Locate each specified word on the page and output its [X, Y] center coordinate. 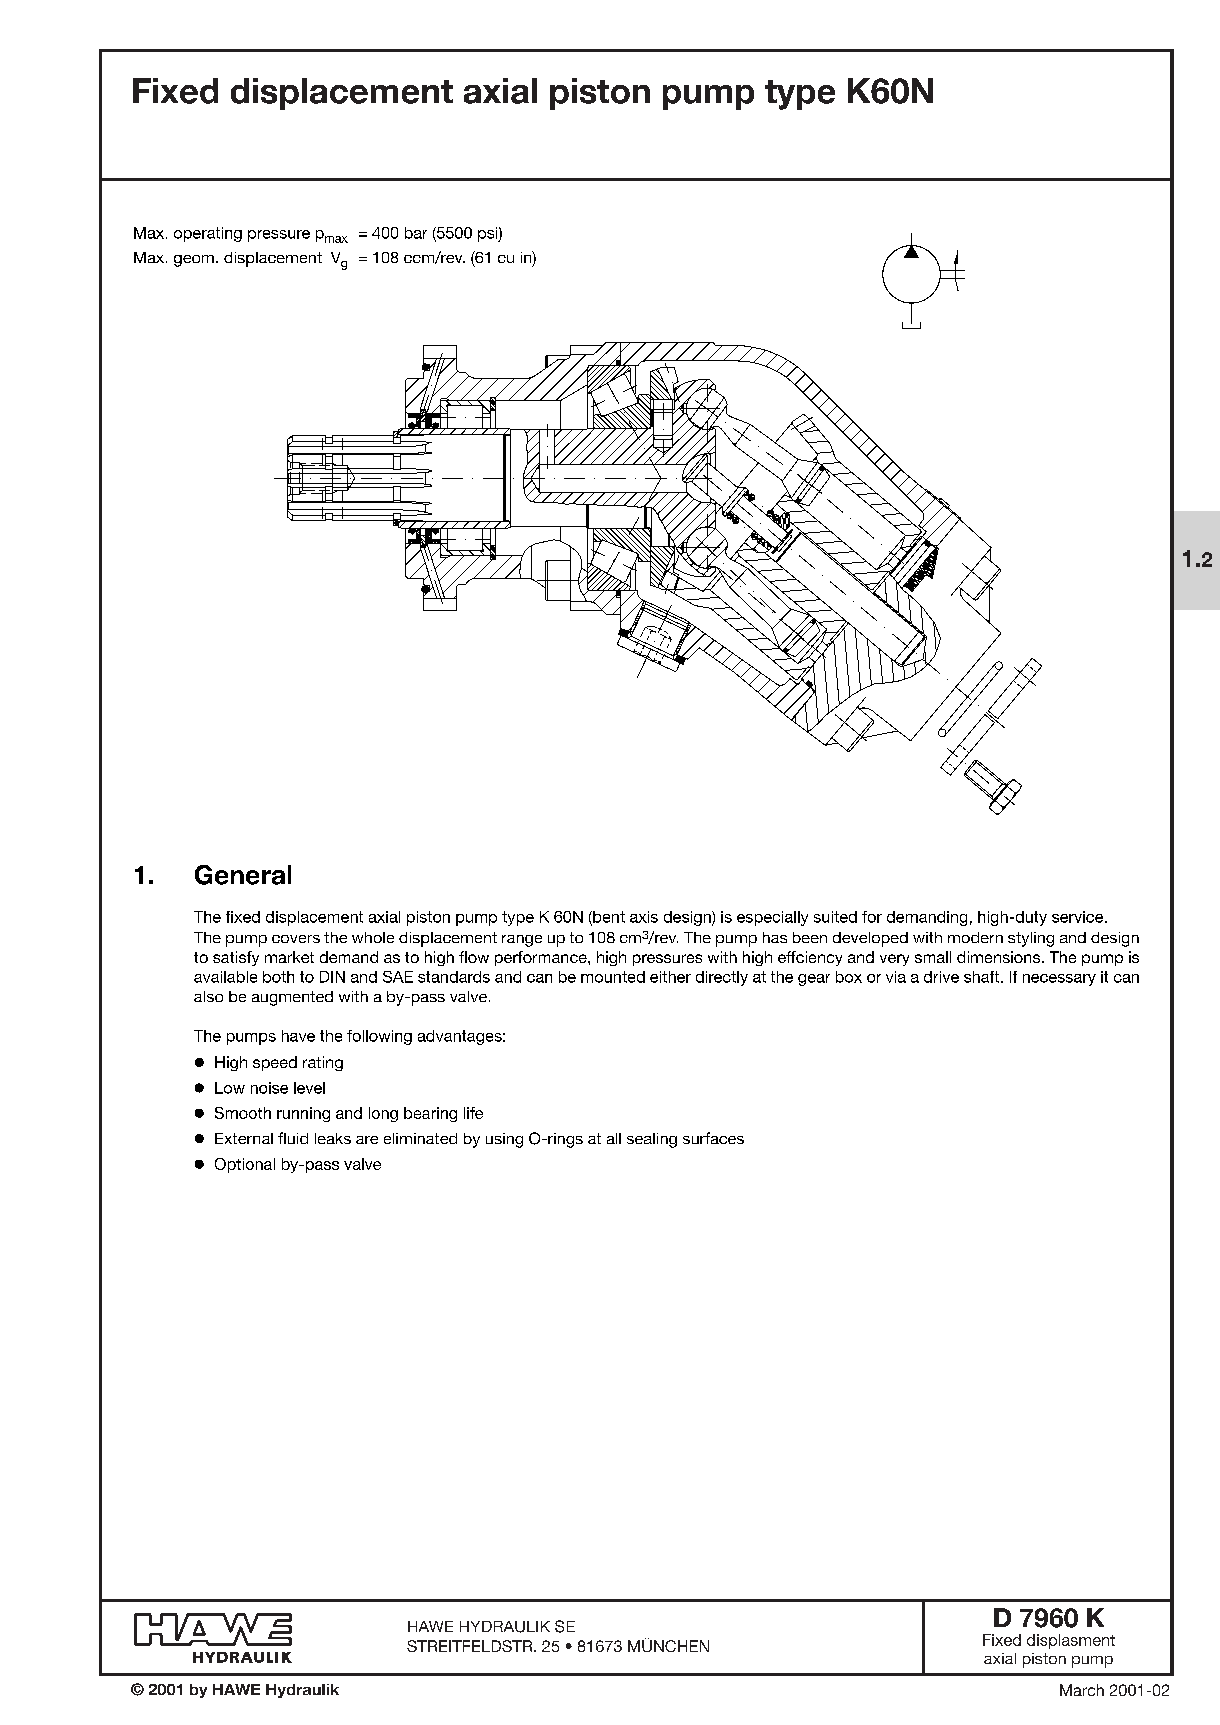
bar [416, 233]
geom [194, 261]
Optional [245, 1165]
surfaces [713, 1138]
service [1079, 917]
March [1082, 1690]
